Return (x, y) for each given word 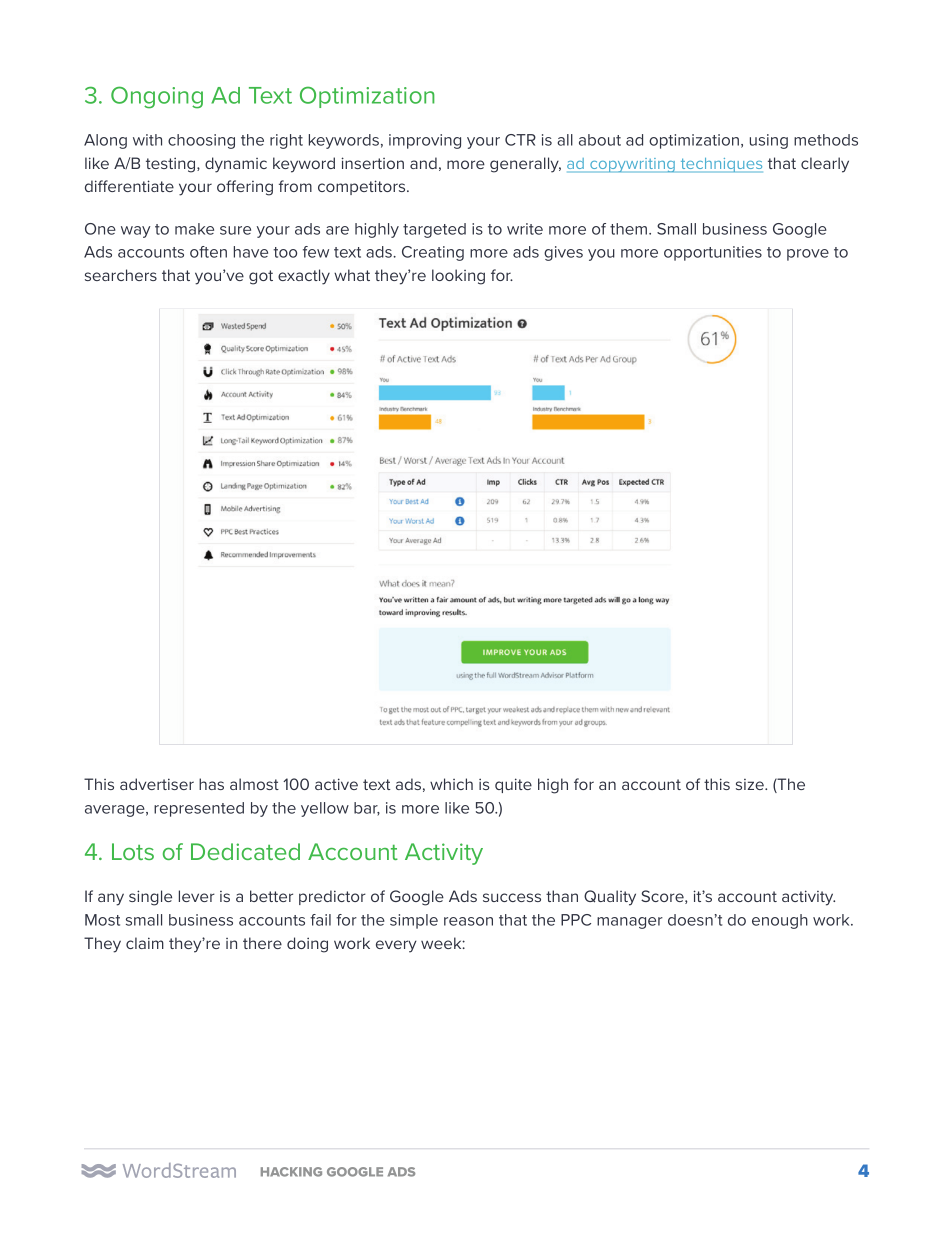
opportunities (713, 253)
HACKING (291, 1172)
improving (425, 141)
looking (458, 277)
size (751, 784)
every (396, 946)
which (451, 784)
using (769, 141)
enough (780, 921)
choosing (201, 141)
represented (199, 809)
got (261, 277)
